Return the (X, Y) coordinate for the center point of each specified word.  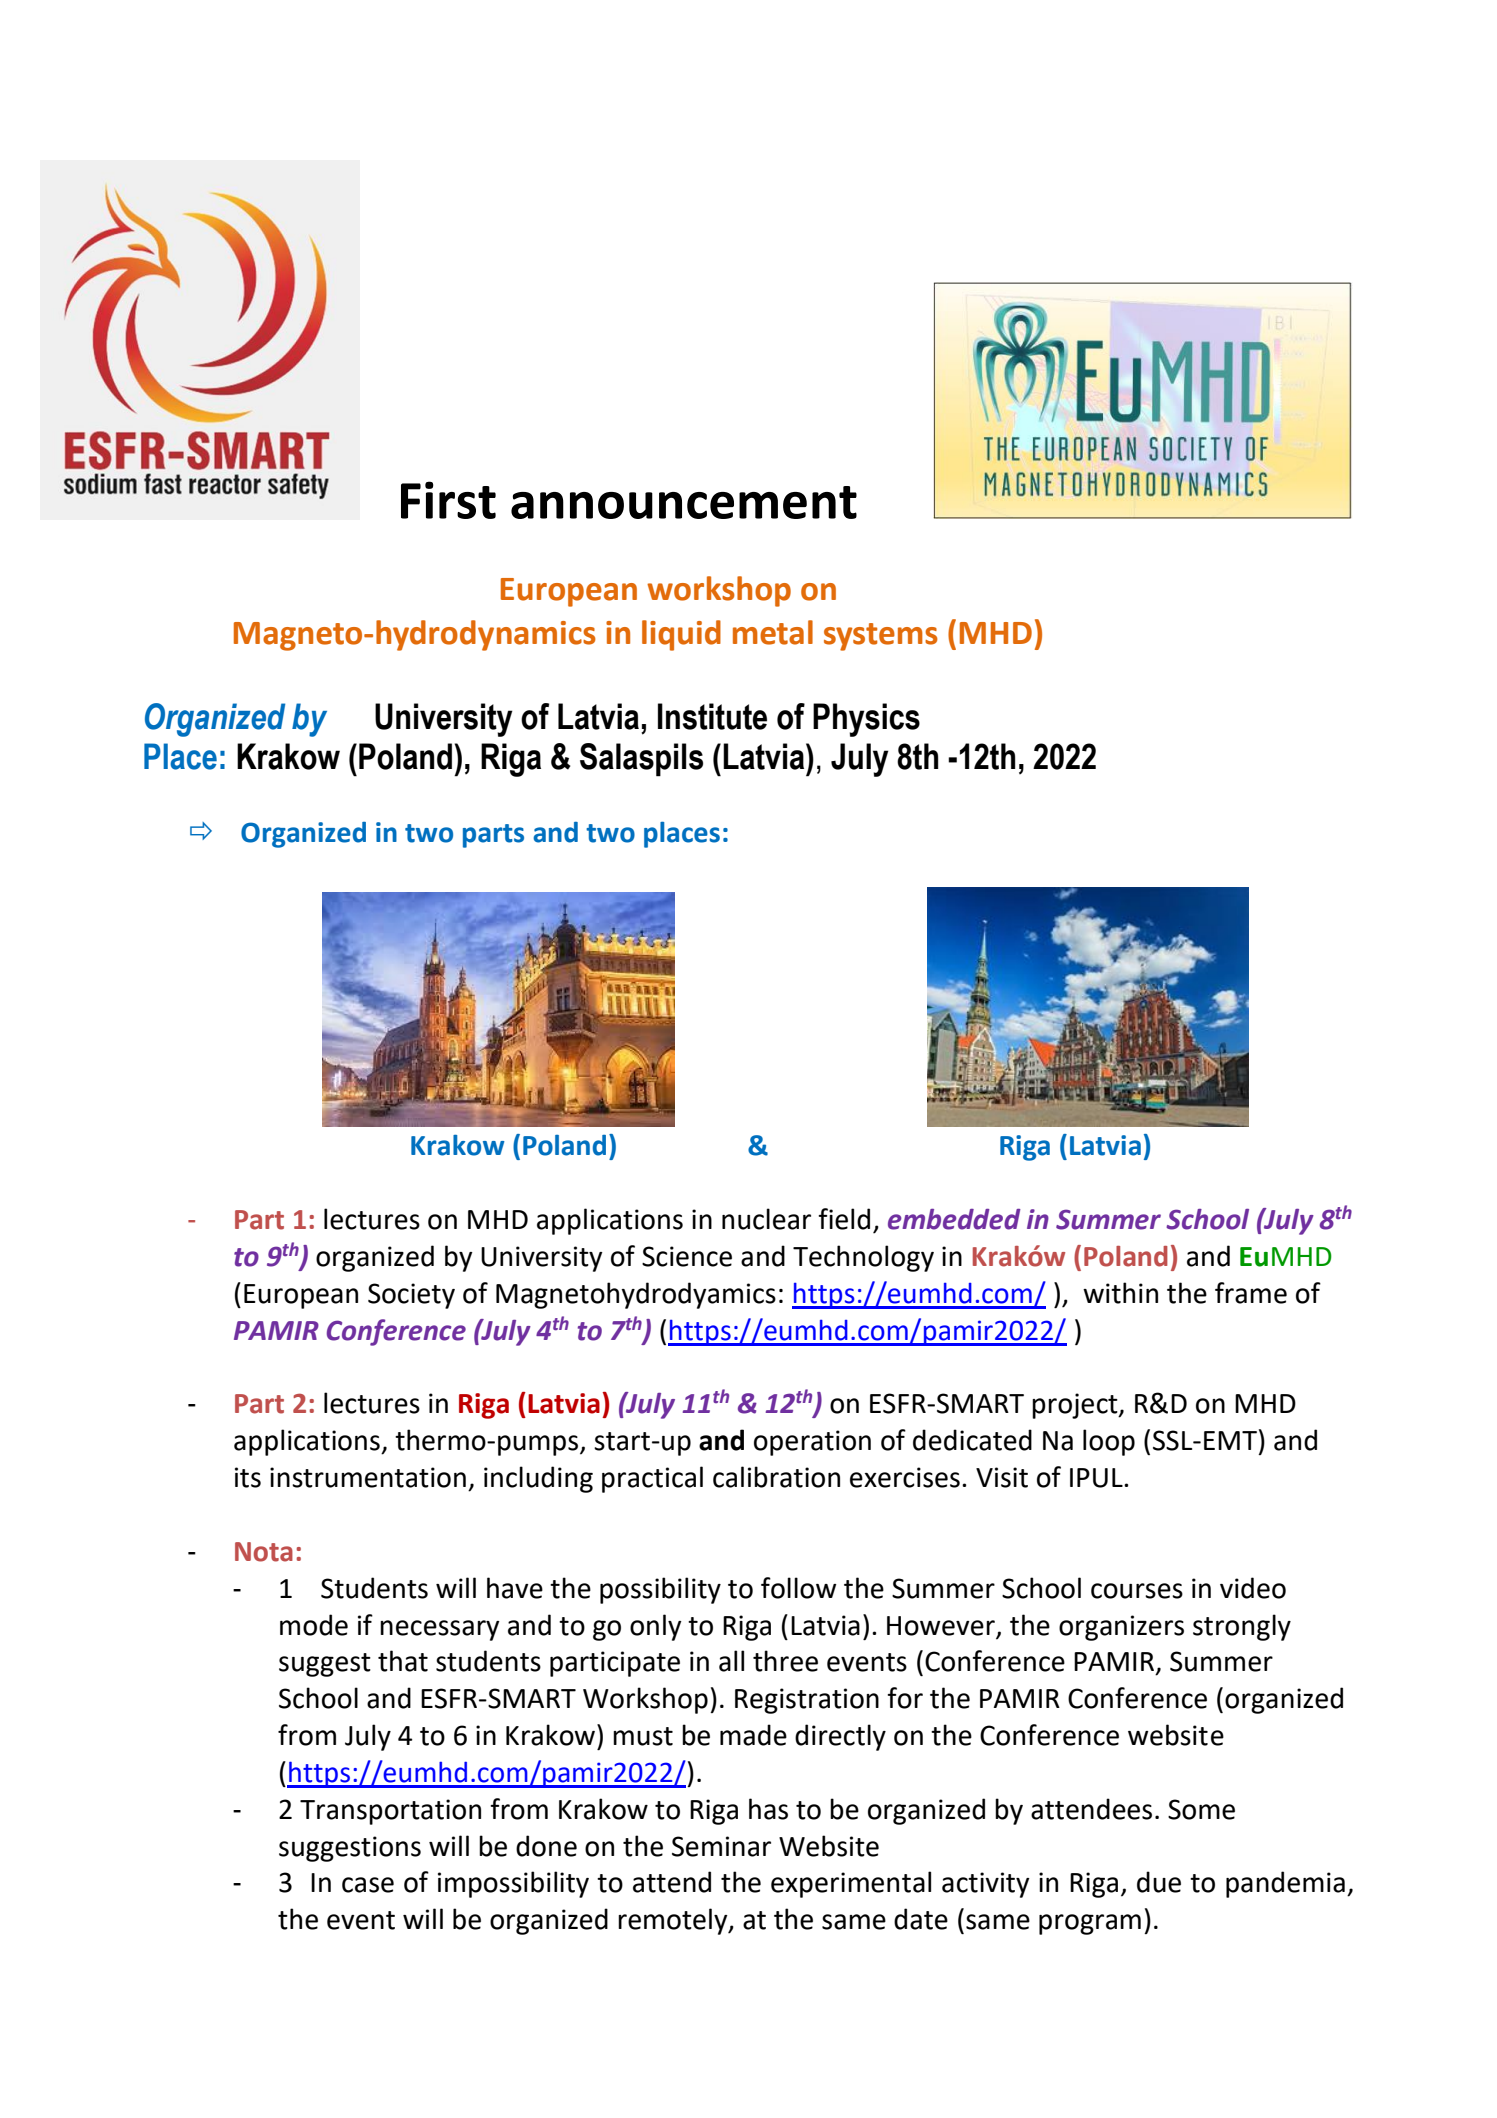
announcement (684, 502)
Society (411, 1296)
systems (881, 637)
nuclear (766, 1219)
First (448, 500)
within (1120, 1293)
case (368, 1885)
